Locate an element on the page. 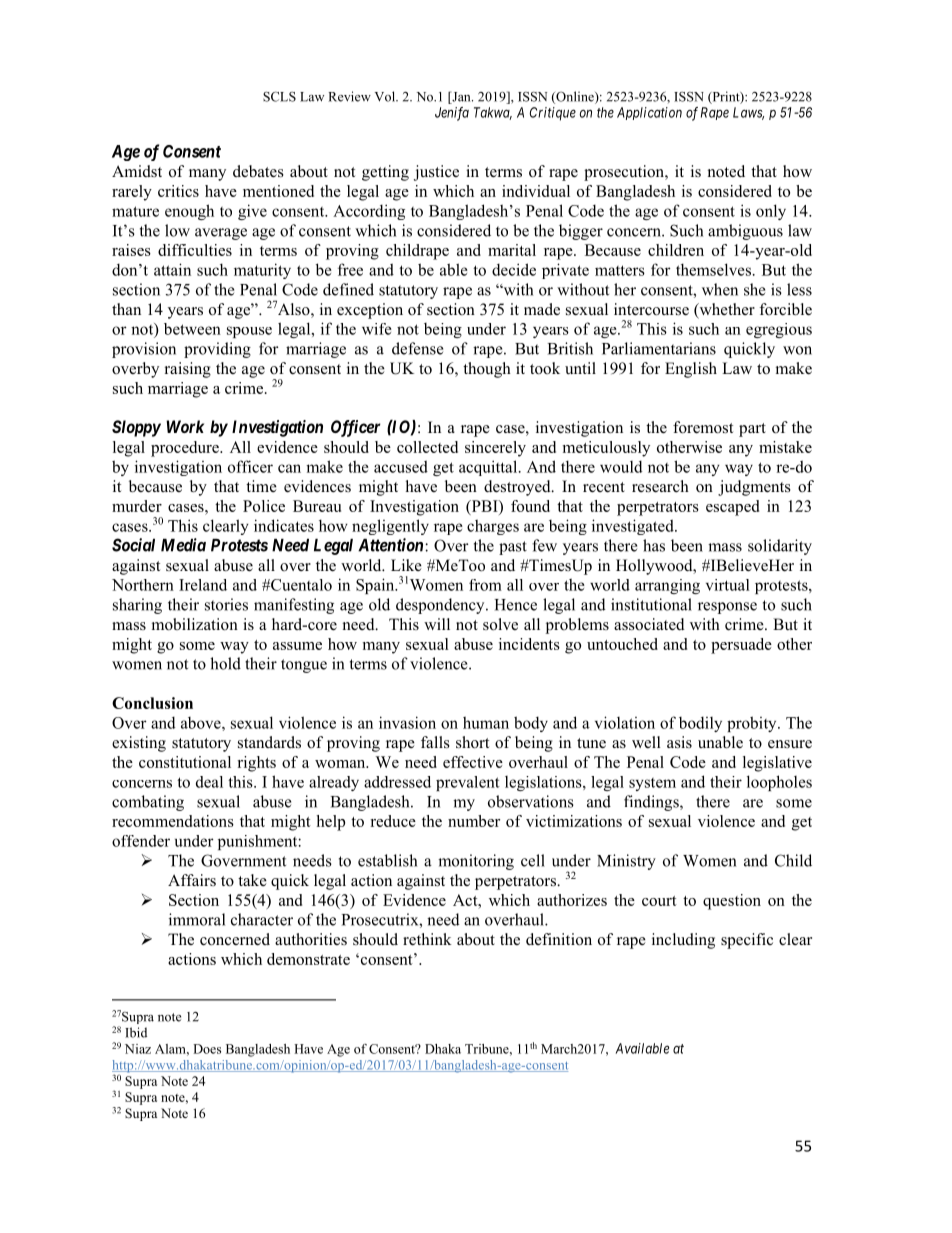 The image size is (952, 1233). human is located at coordinates (486, 722).
